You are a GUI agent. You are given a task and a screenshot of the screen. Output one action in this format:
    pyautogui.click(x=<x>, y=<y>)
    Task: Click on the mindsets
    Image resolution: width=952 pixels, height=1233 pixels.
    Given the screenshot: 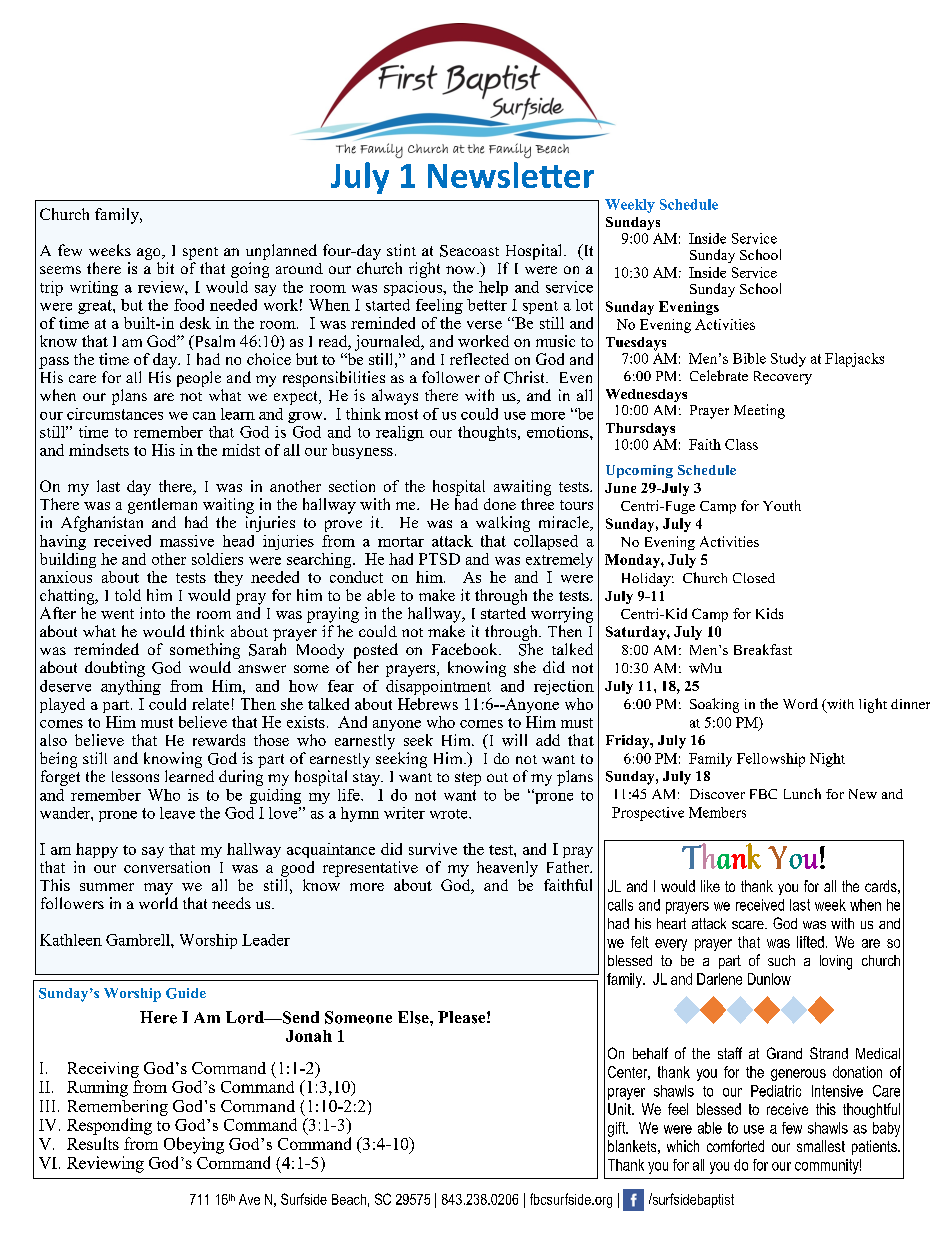 What is the action you would take?
    pyautogui.click(x=99, y=450)
